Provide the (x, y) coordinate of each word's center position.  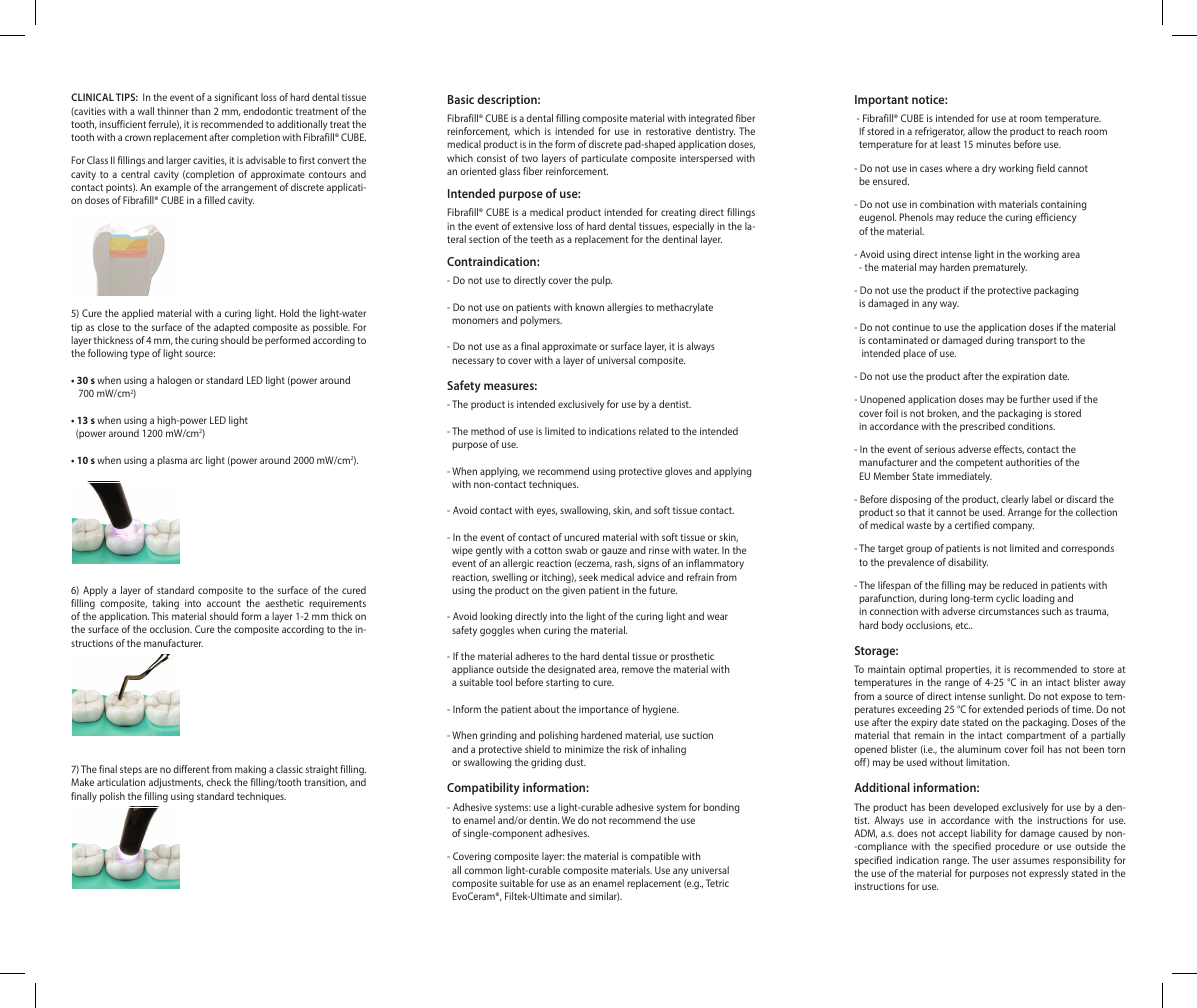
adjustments (176, 783)
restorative (668, 131)
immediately (964, 477)
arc (196, 461)
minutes (993, 144)
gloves (678, 472)
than (201, 111)
